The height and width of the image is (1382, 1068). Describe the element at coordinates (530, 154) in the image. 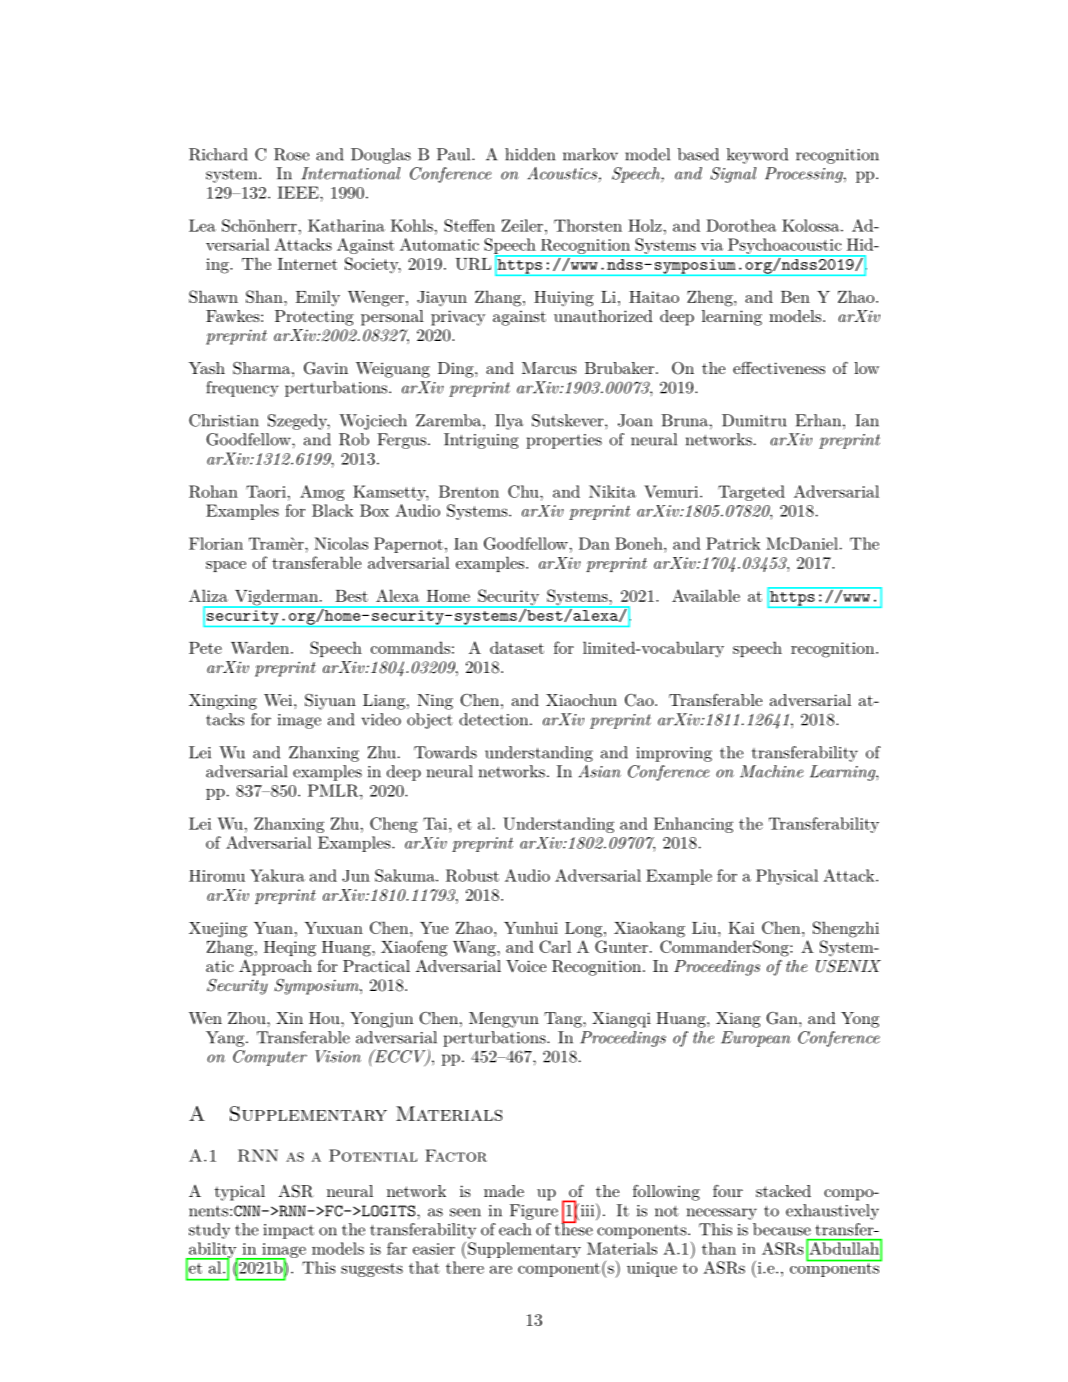

I see `hidden` at that location.
